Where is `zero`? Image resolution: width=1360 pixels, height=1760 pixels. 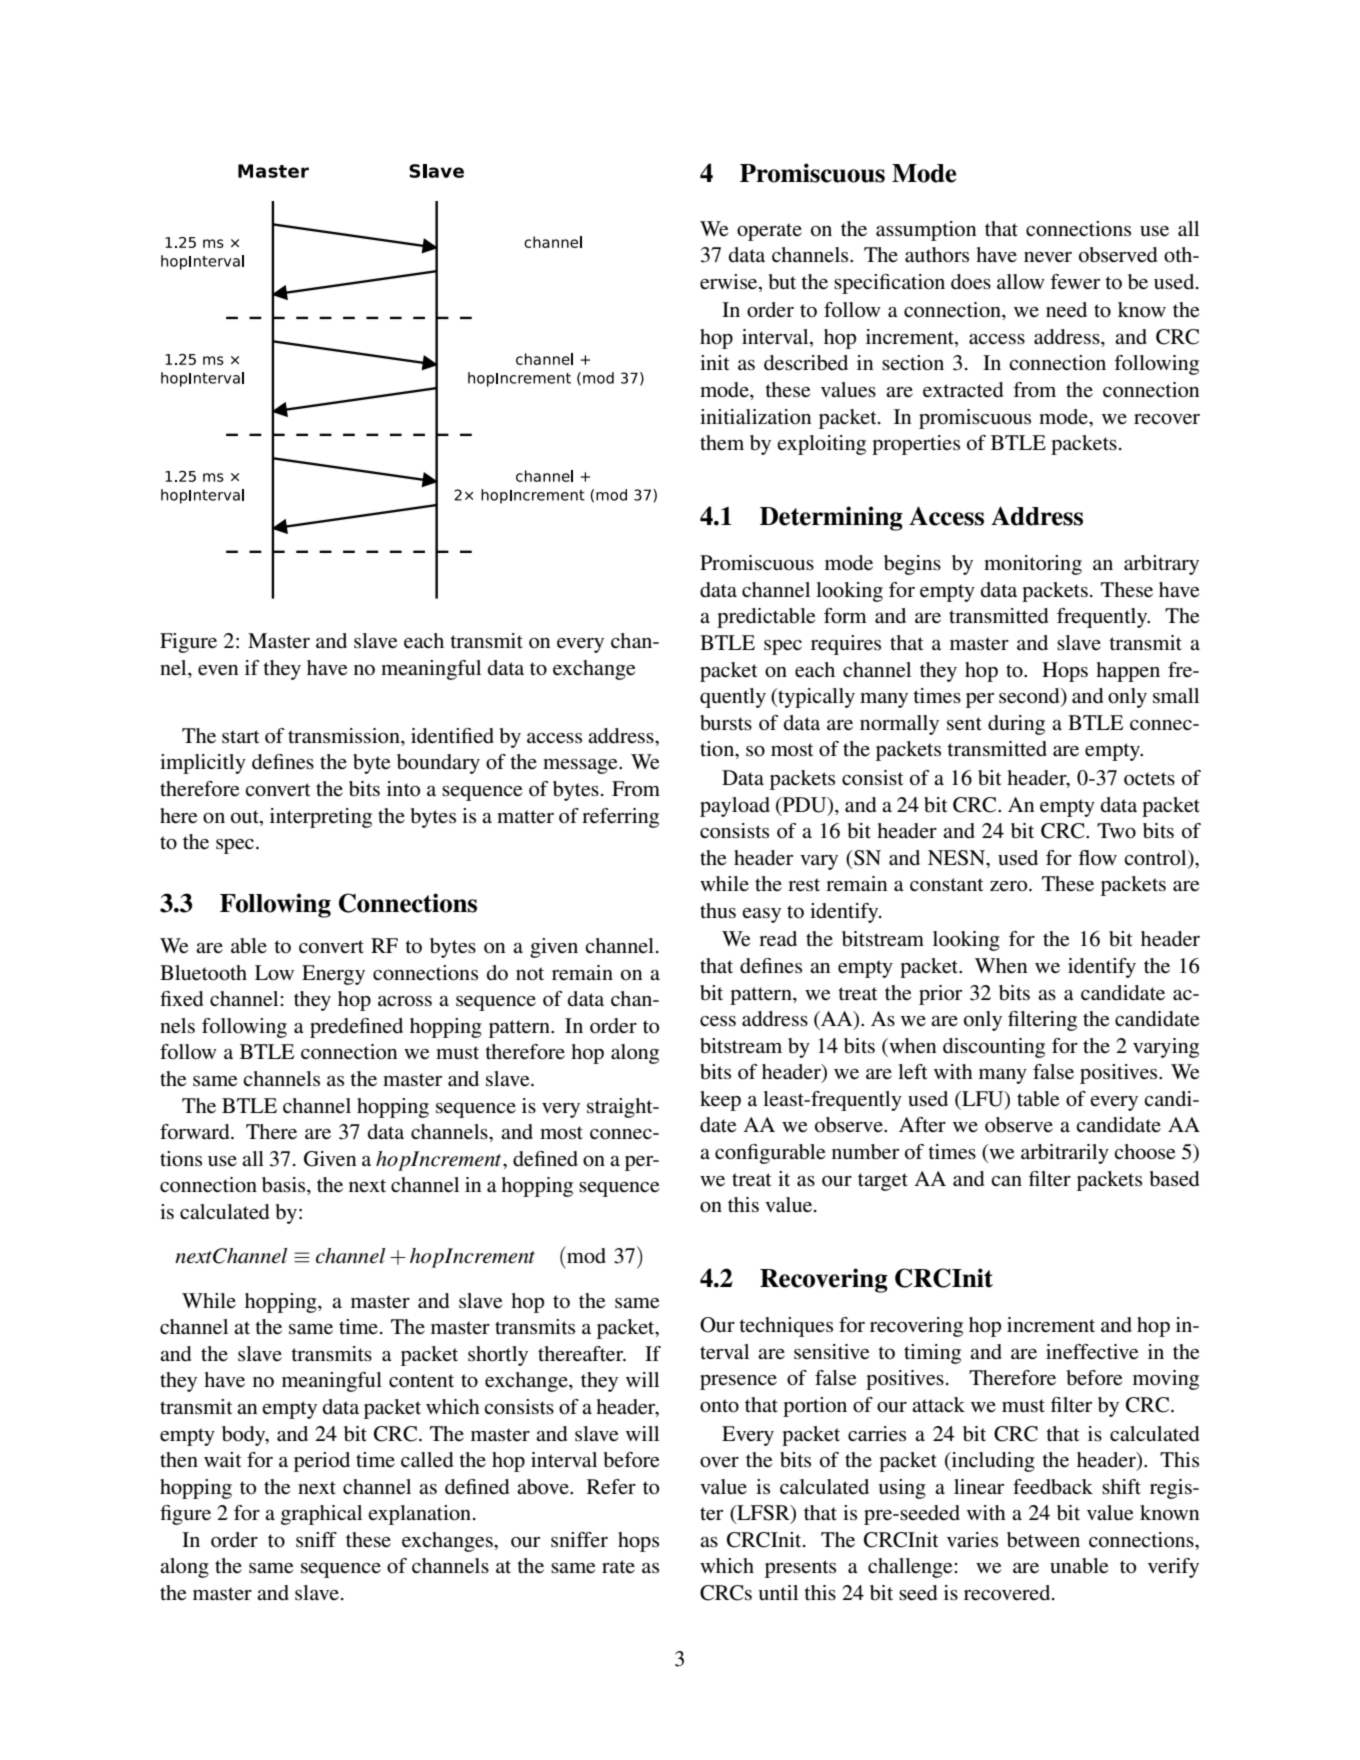 zero is located at coordinates (1010, 886).
